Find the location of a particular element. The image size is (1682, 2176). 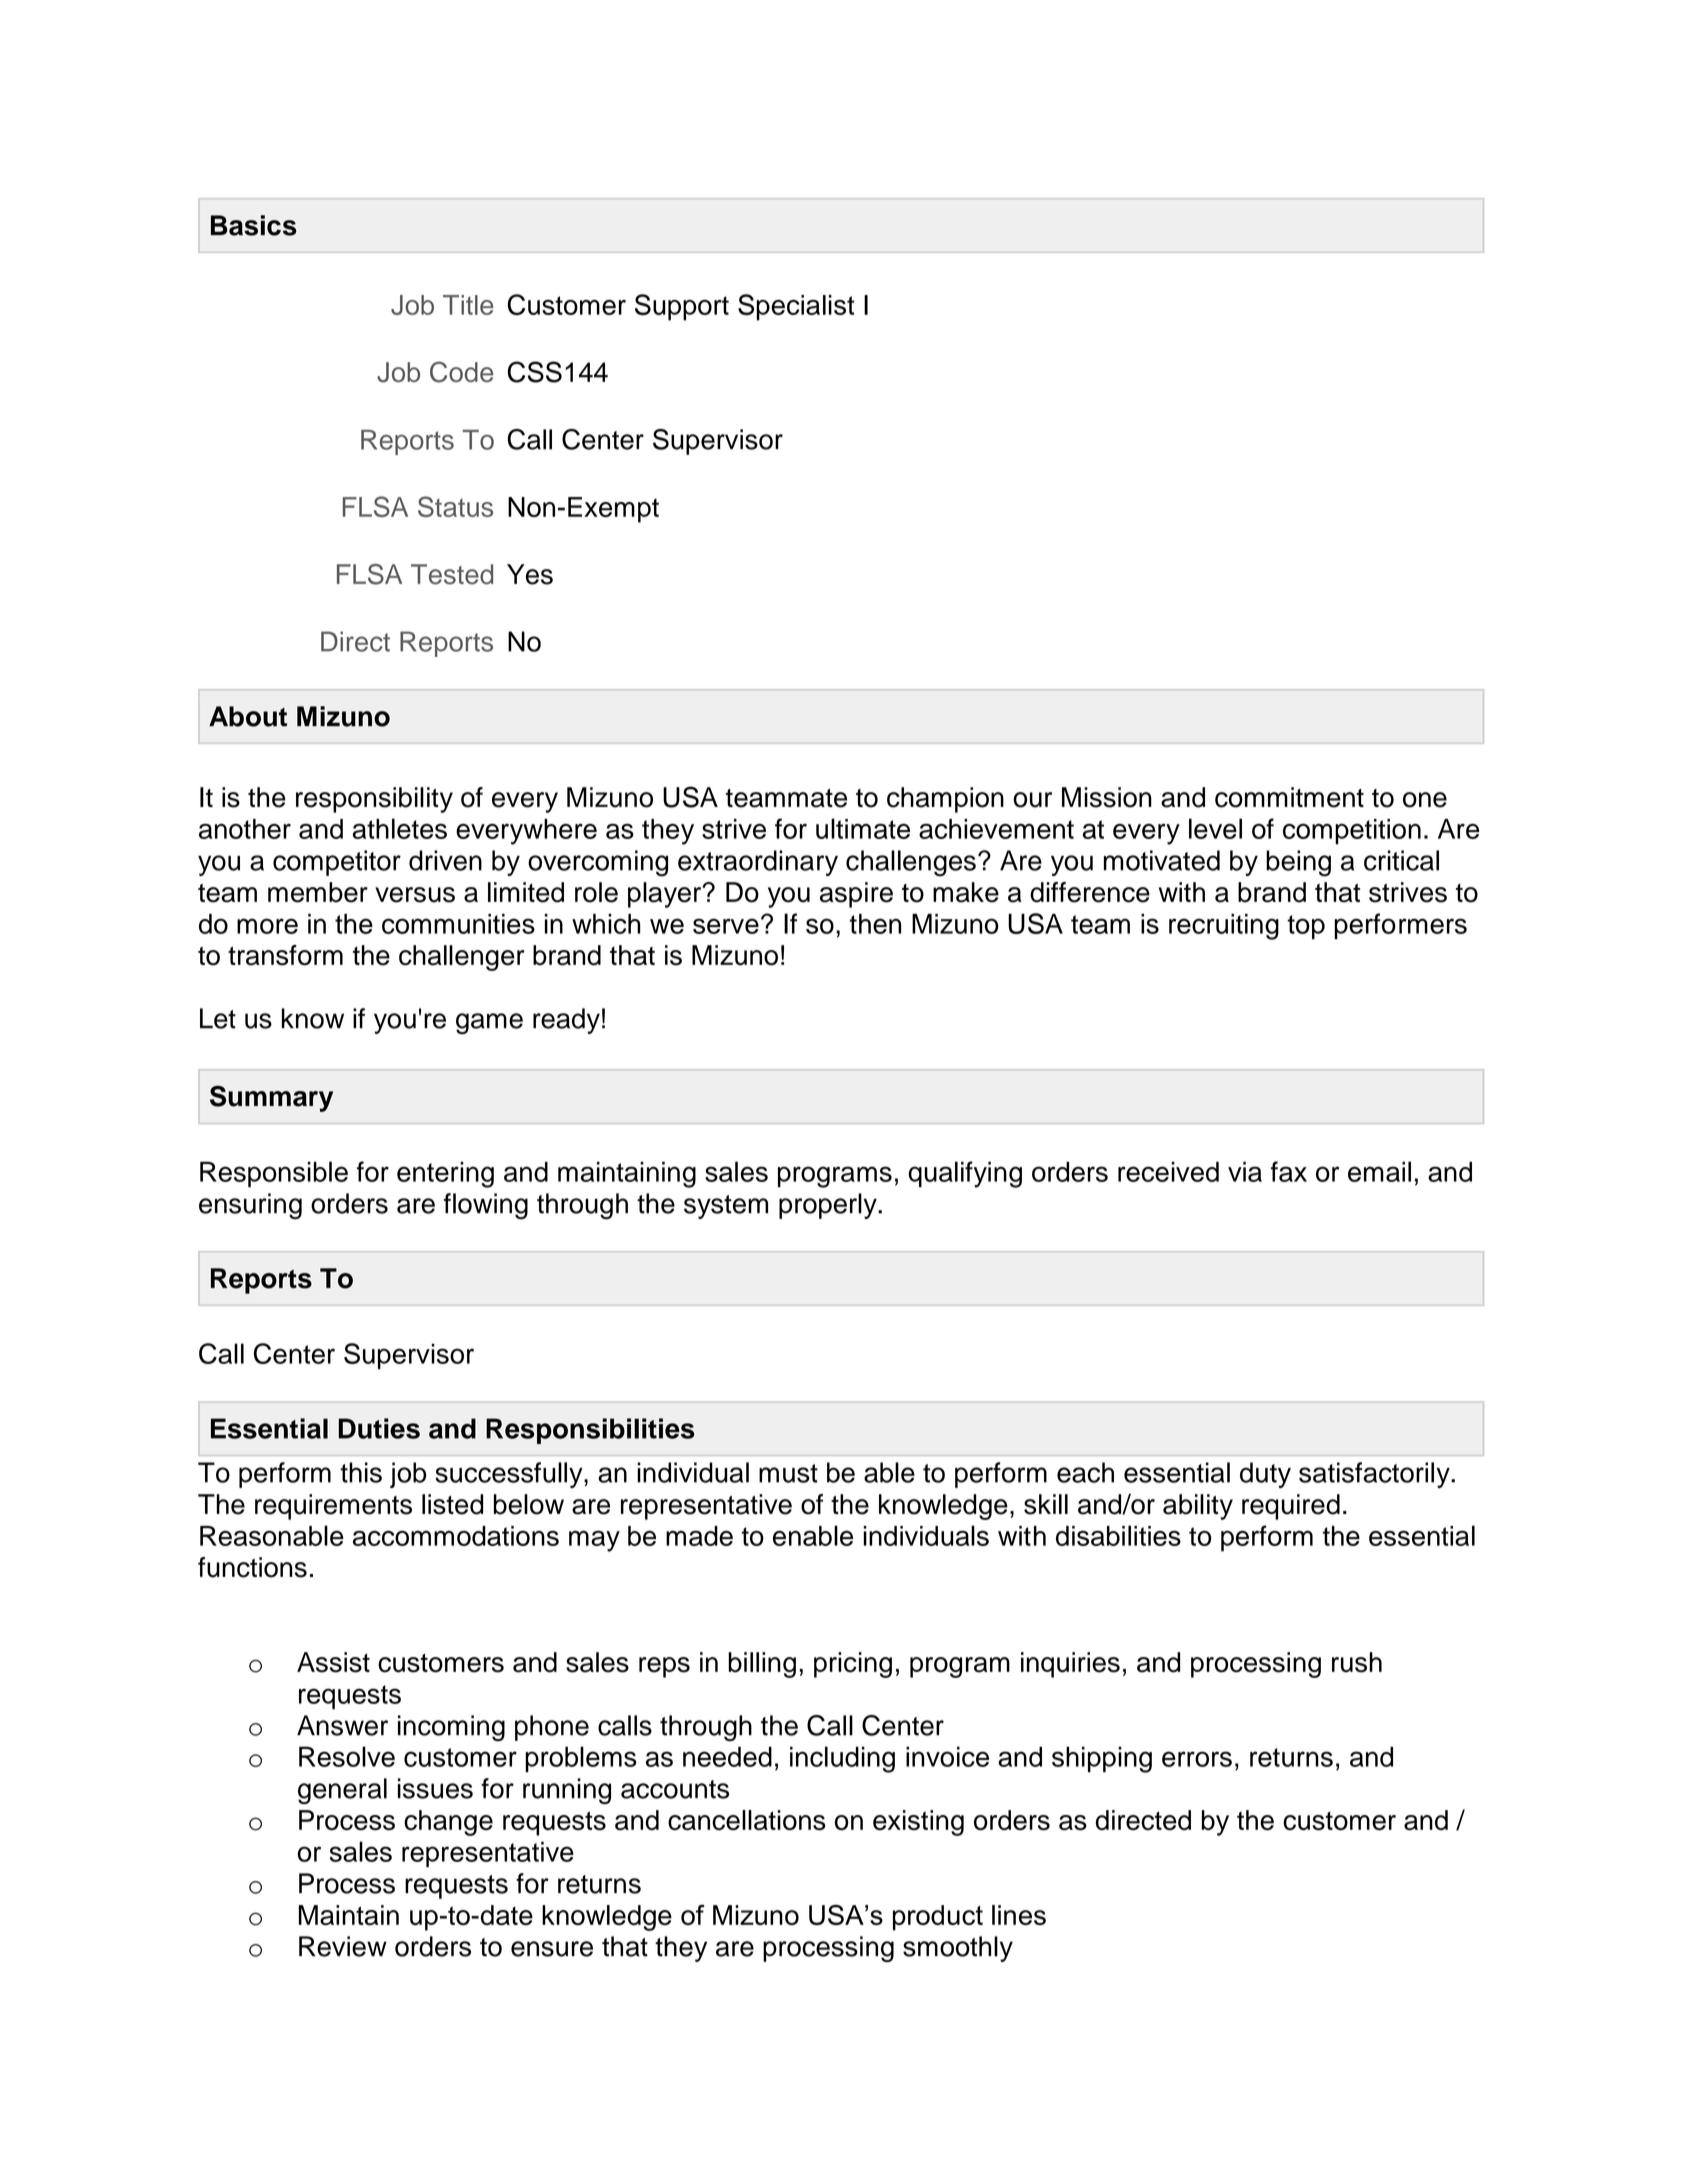

errors is located at coordinates (1197, 1759).
